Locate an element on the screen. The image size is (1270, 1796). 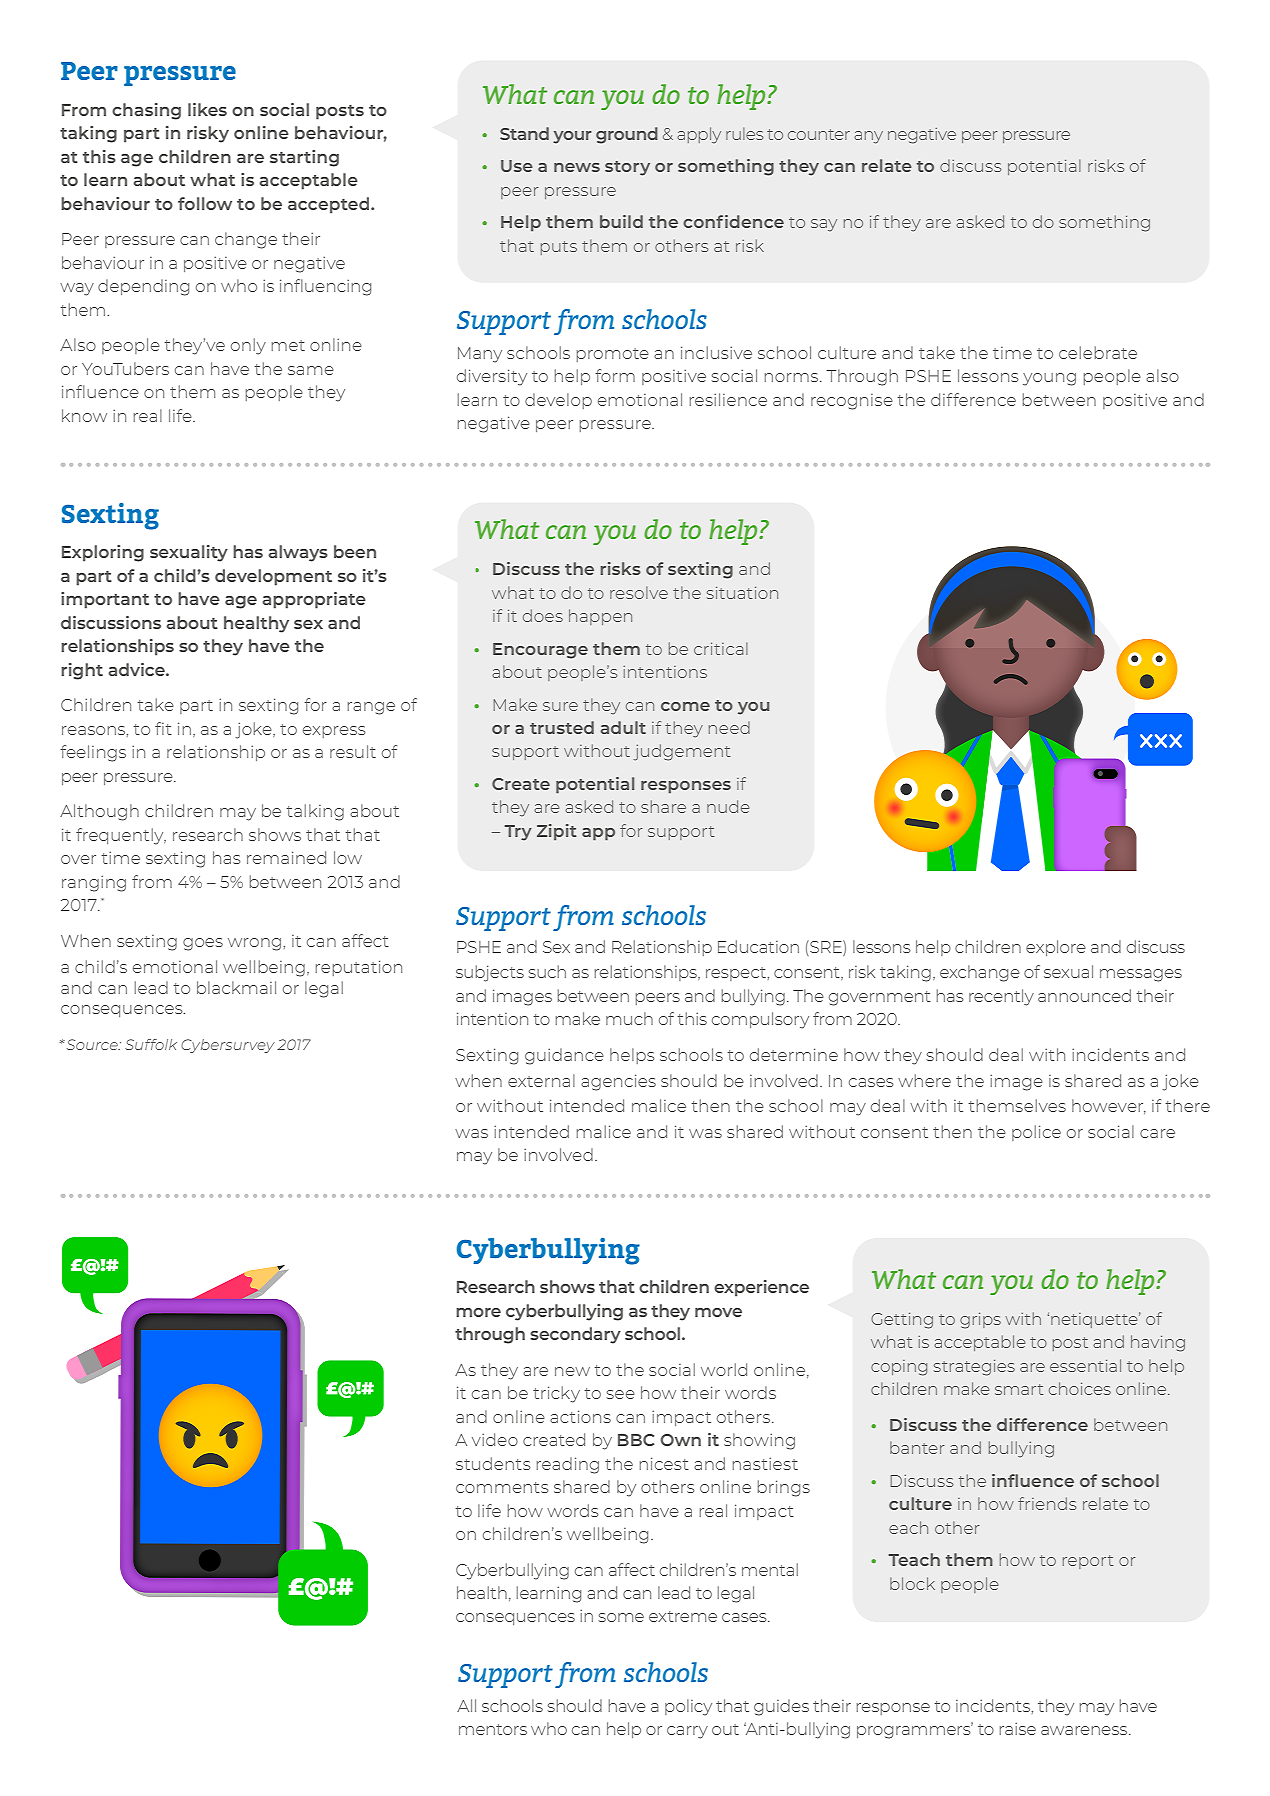
resilience is located at coordinates (728, 399).
